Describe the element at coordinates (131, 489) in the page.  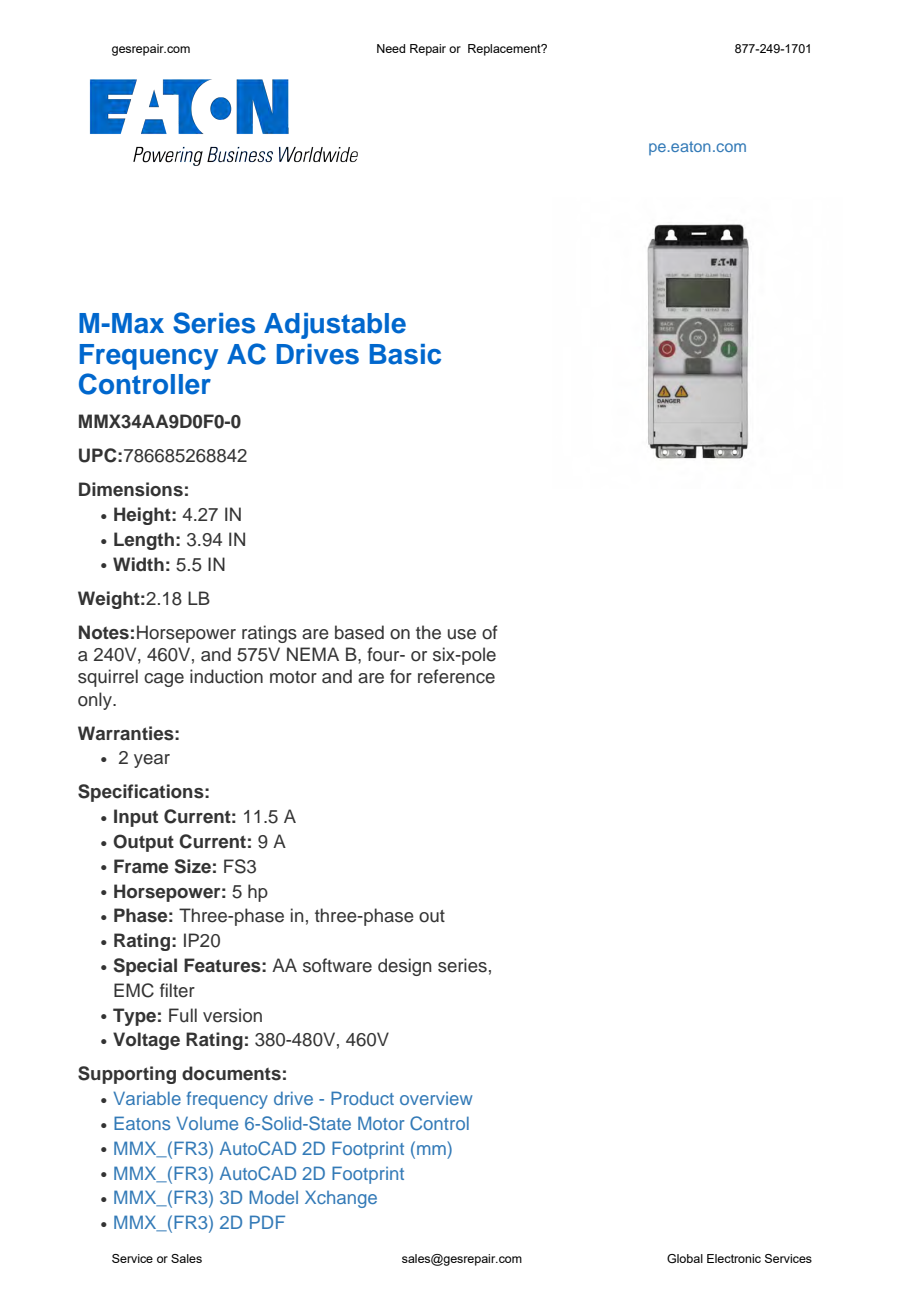
I see `Dimensions` at that location.
